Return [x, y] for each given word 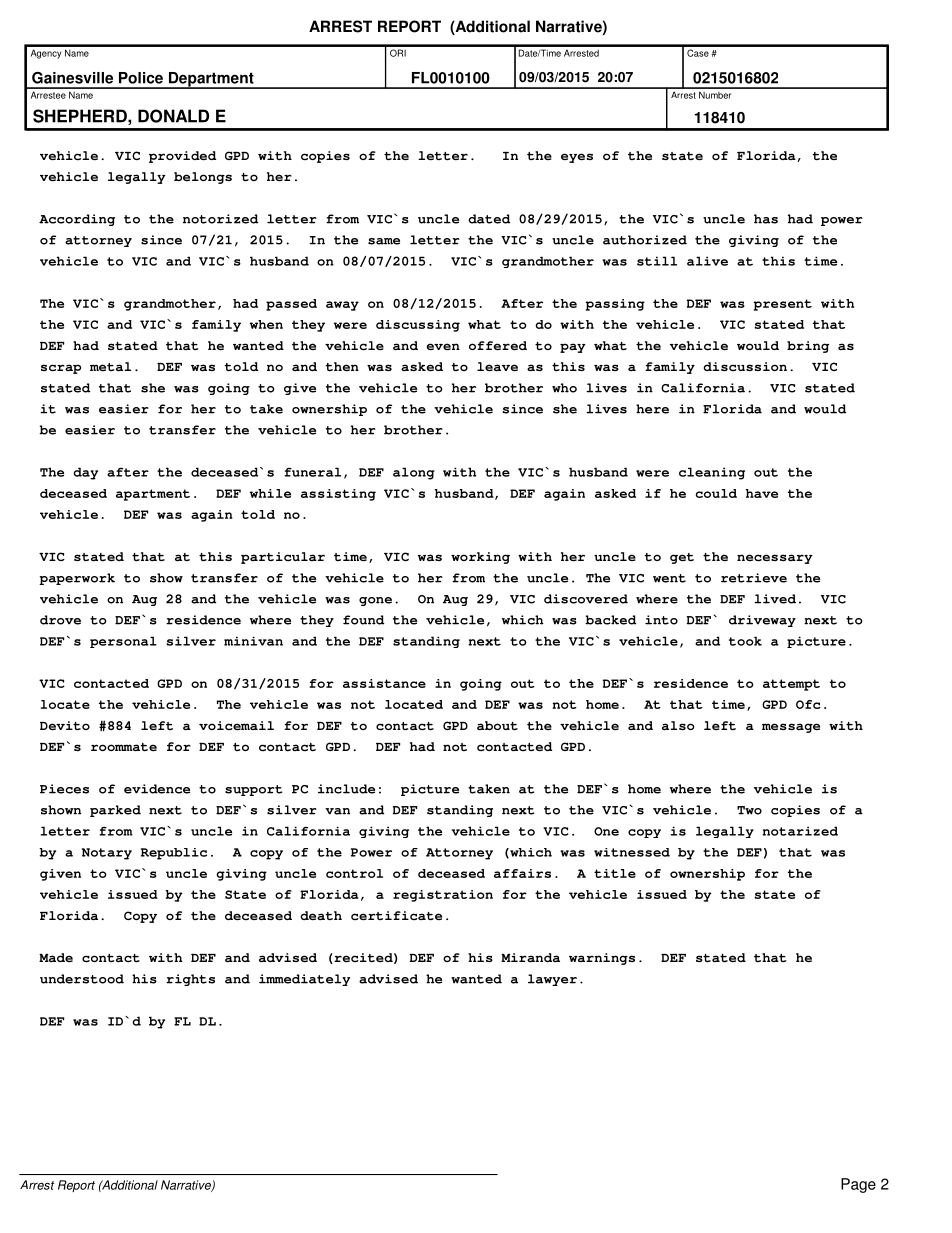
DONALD [173, 116]
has [766, 219]
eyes [577, 158]
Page [858, 1185]
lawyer [552, 980]
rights [190, 980]
